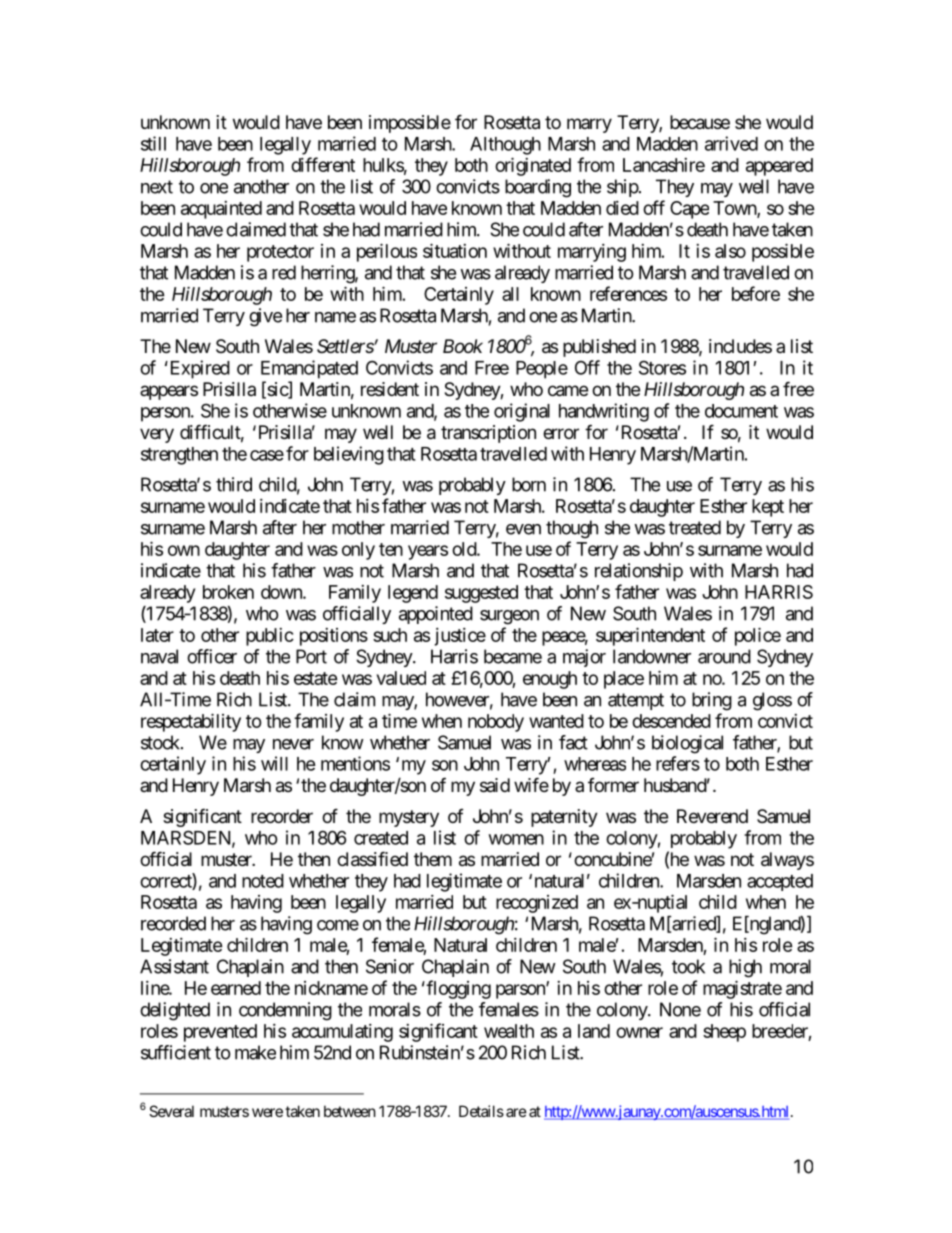 Image resolution: width=952 pixels, height=1233 pixels. What do you see at coordinates (509, 1031) in the screenshot?
I see `wealth` at bounding box center [509, 1031].
